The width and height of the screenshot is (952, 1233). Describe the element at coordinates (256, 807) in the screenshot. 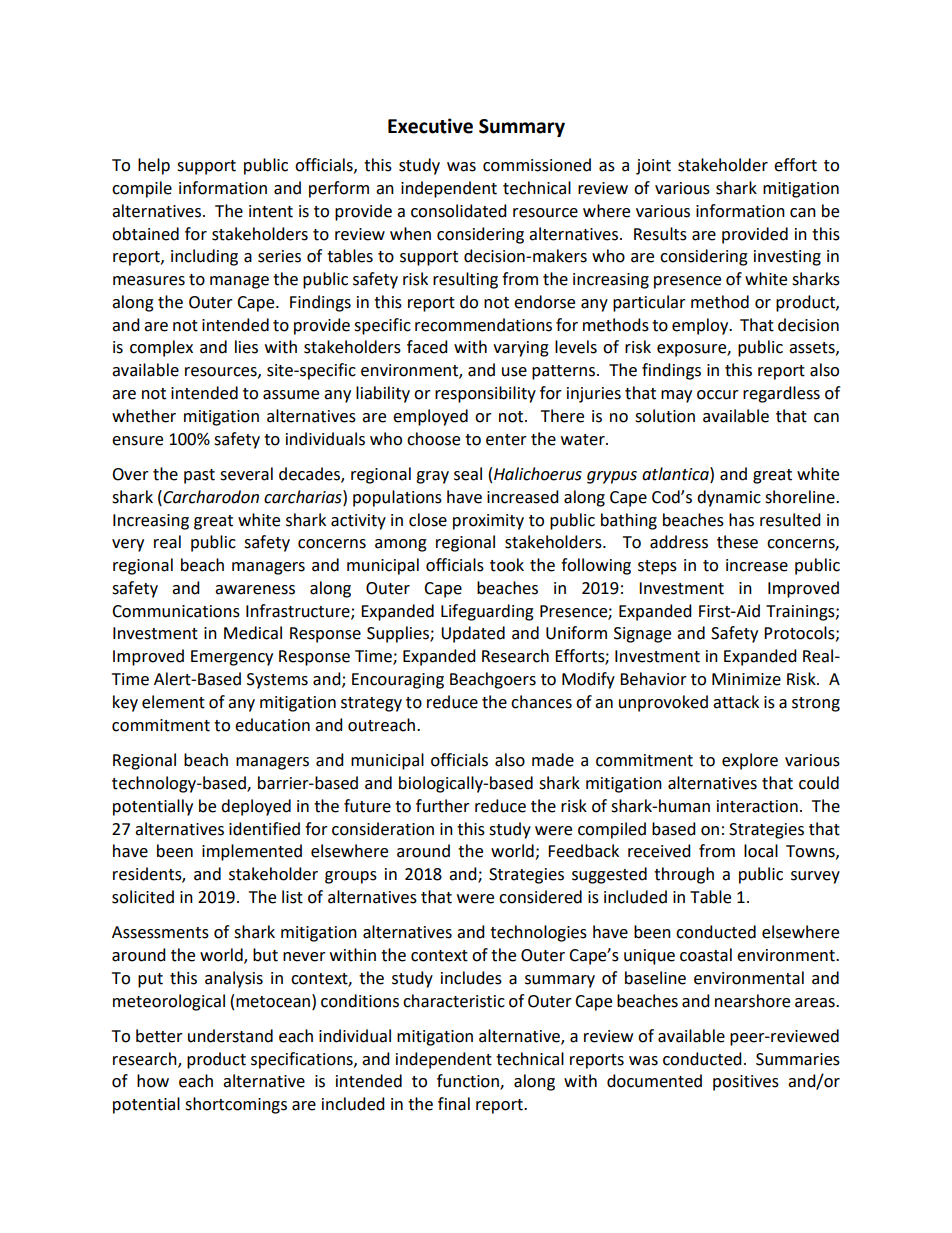

I see `deployed` at that location.
